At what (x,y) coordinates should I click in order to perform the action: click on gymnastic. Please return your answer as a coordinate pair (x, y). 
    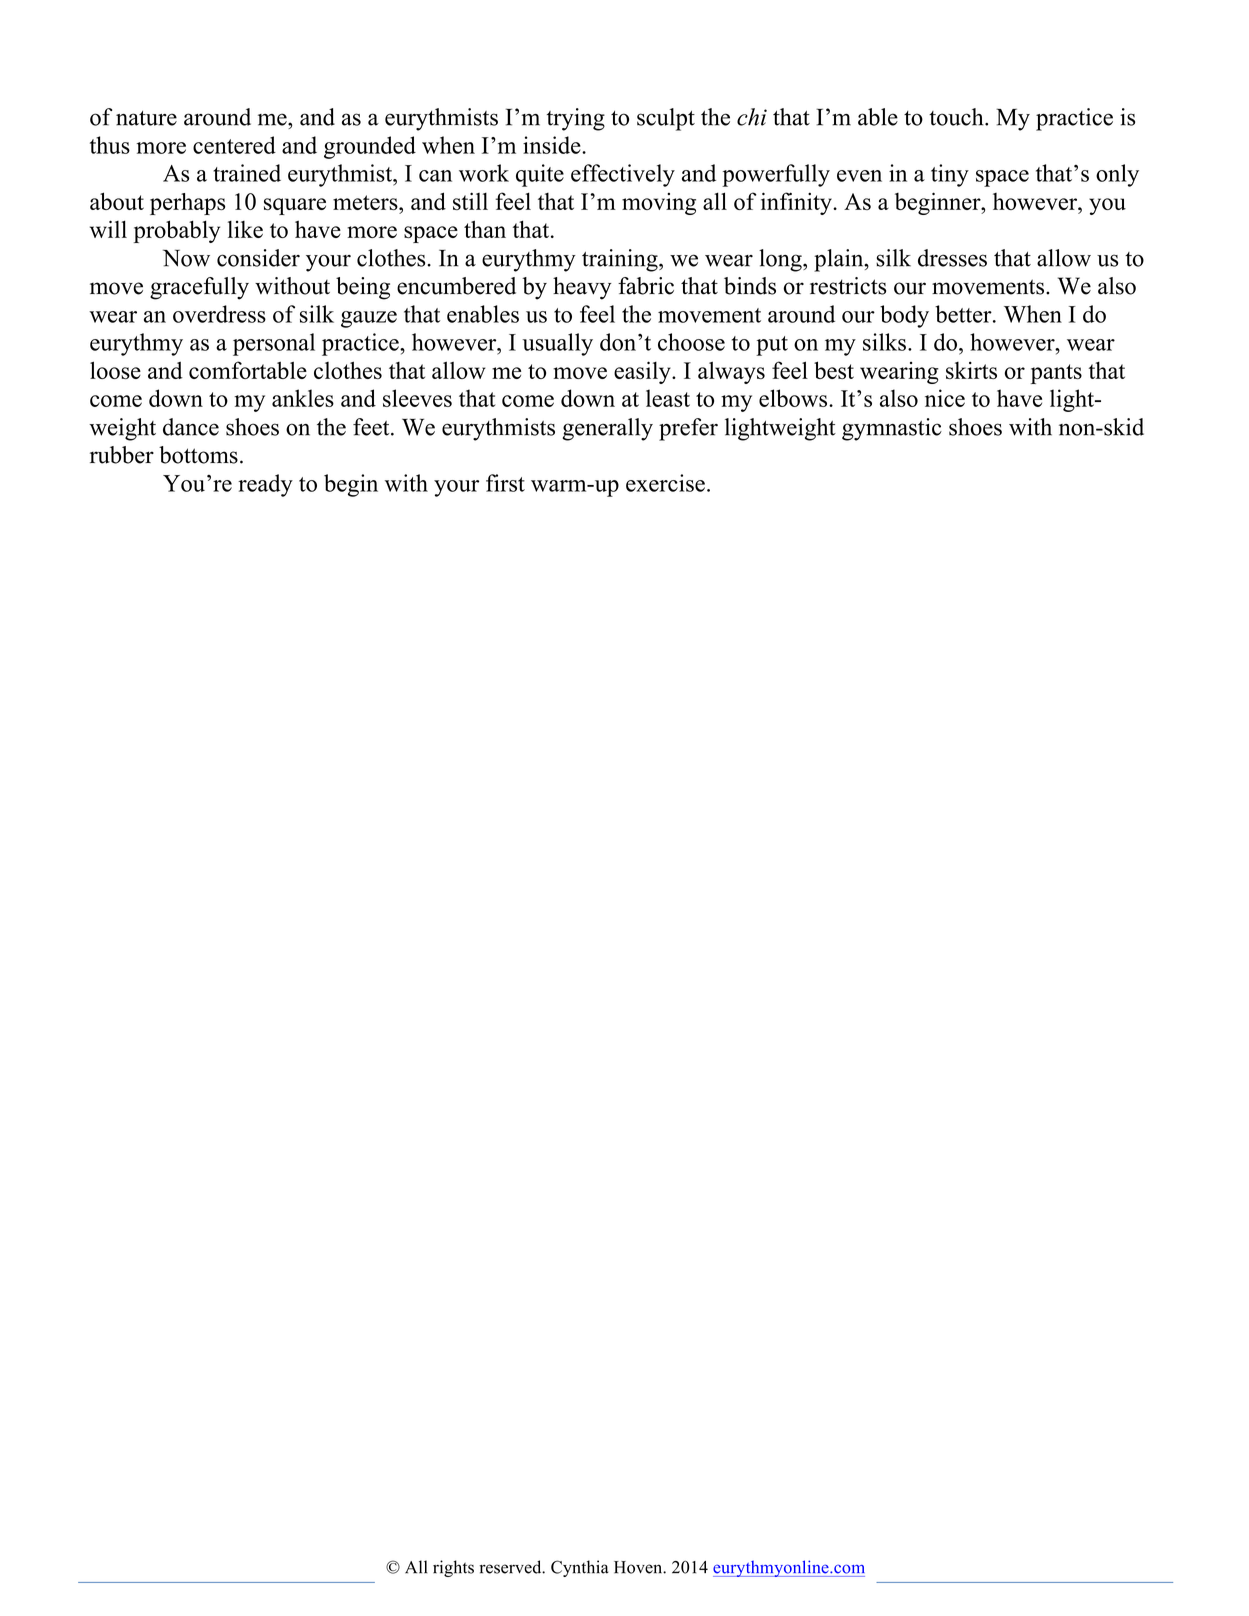
    Looking at the image, I should click on (892, 429).
